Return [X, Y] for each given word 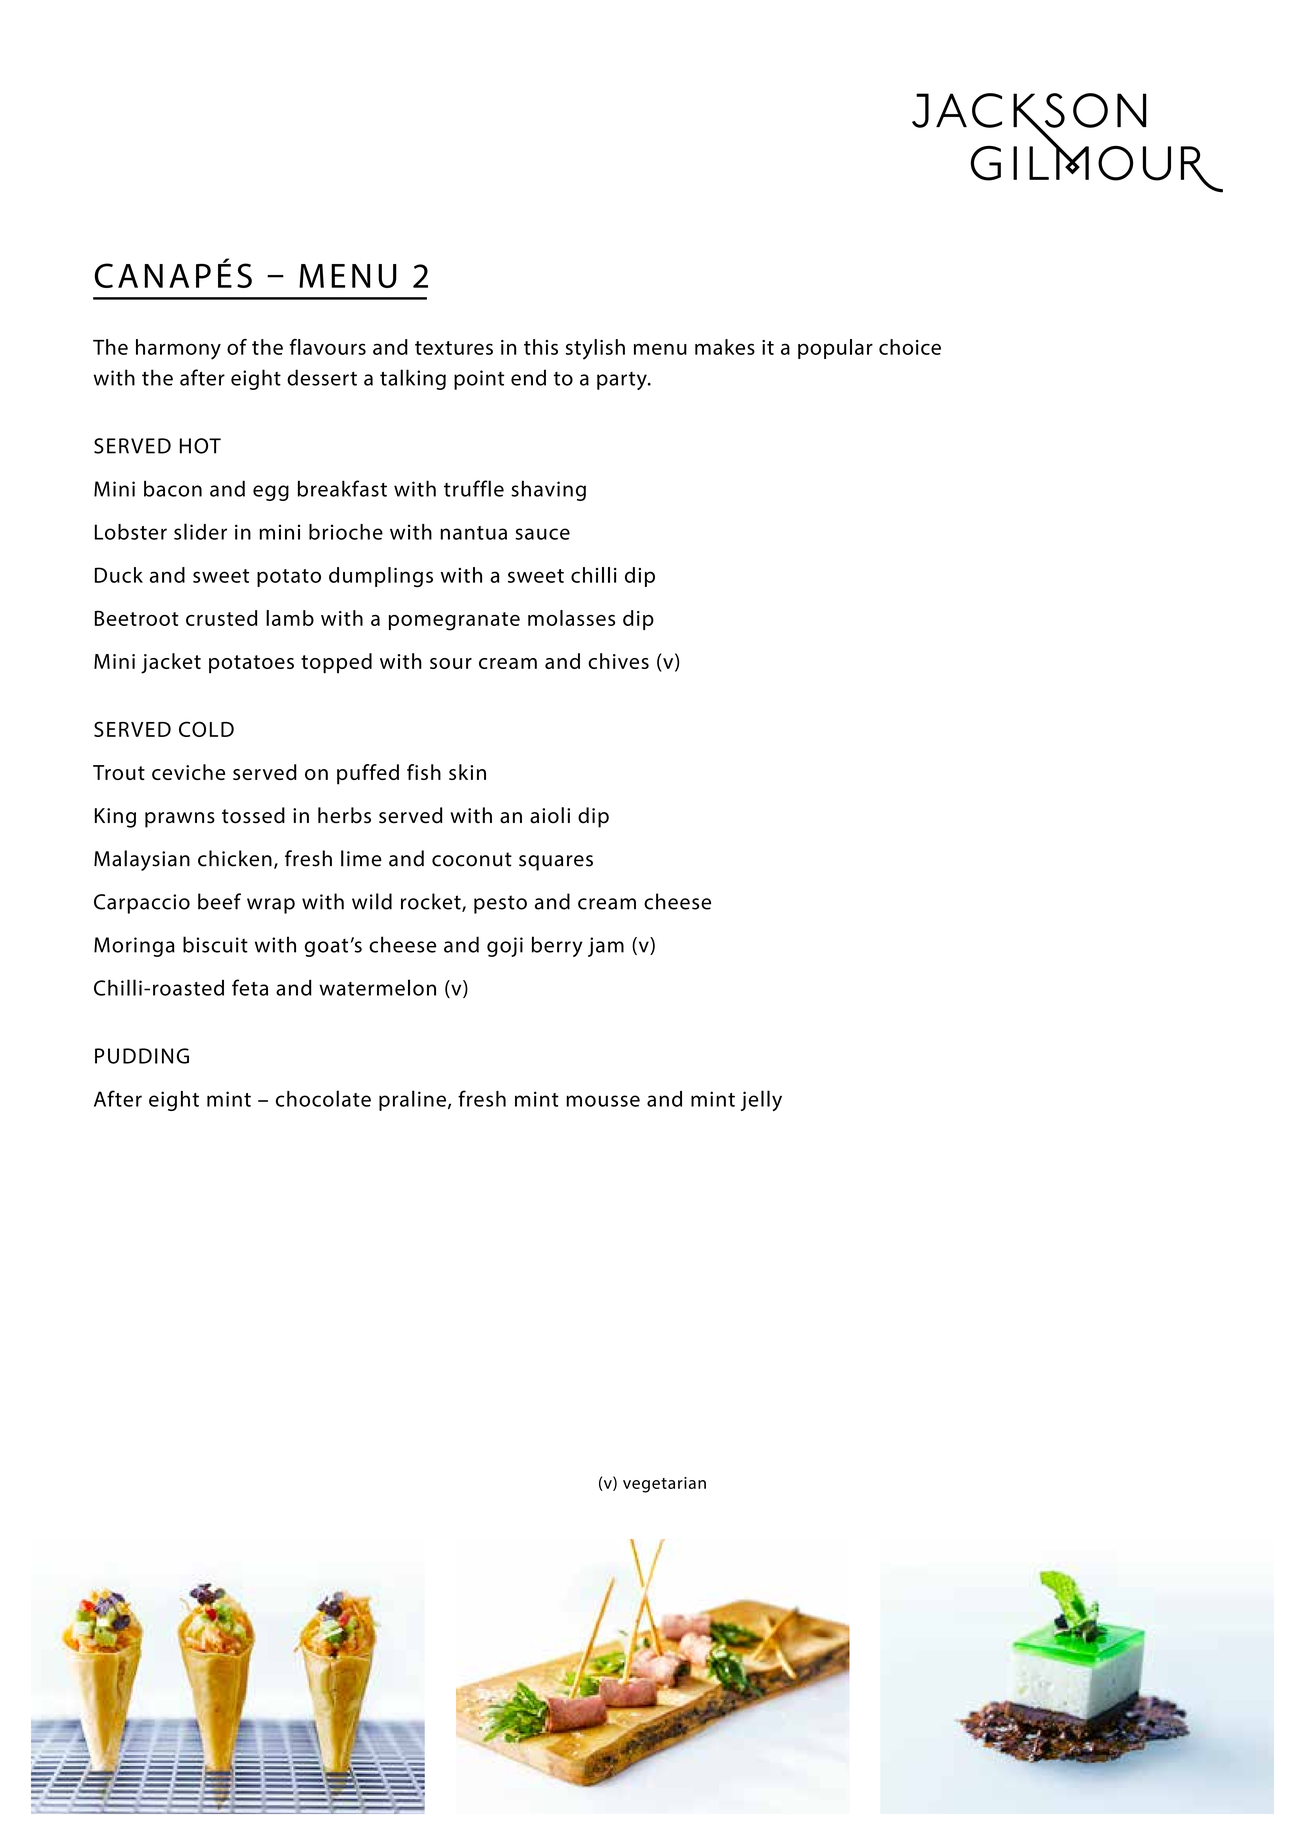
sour [451, 663]
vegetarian [664, 1485]
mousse [603, 1101]
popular [835, 349]
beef [219, 901]
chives [618, 661]
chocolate [323, 1098]
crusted [221, 618]
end [528, 377]
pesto [500, 904]
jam [606, 947]
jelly [761, 1100]
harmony [178, 349]
